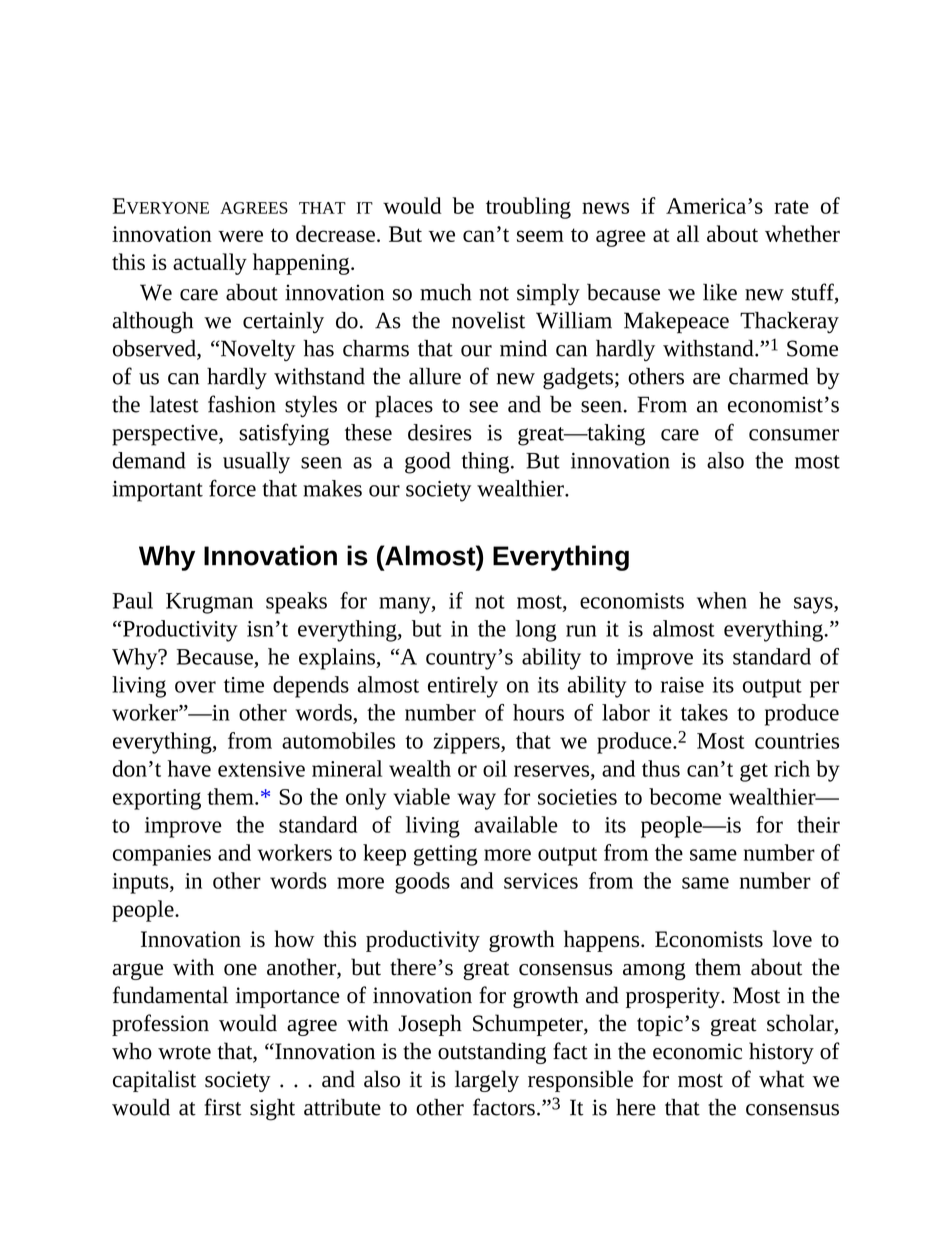 The height and width of the screenshot is (1233, 952). What do you see at coordinates (682, 685) in the screenshot?
I see `raise` at bounding box center [682, 685].
